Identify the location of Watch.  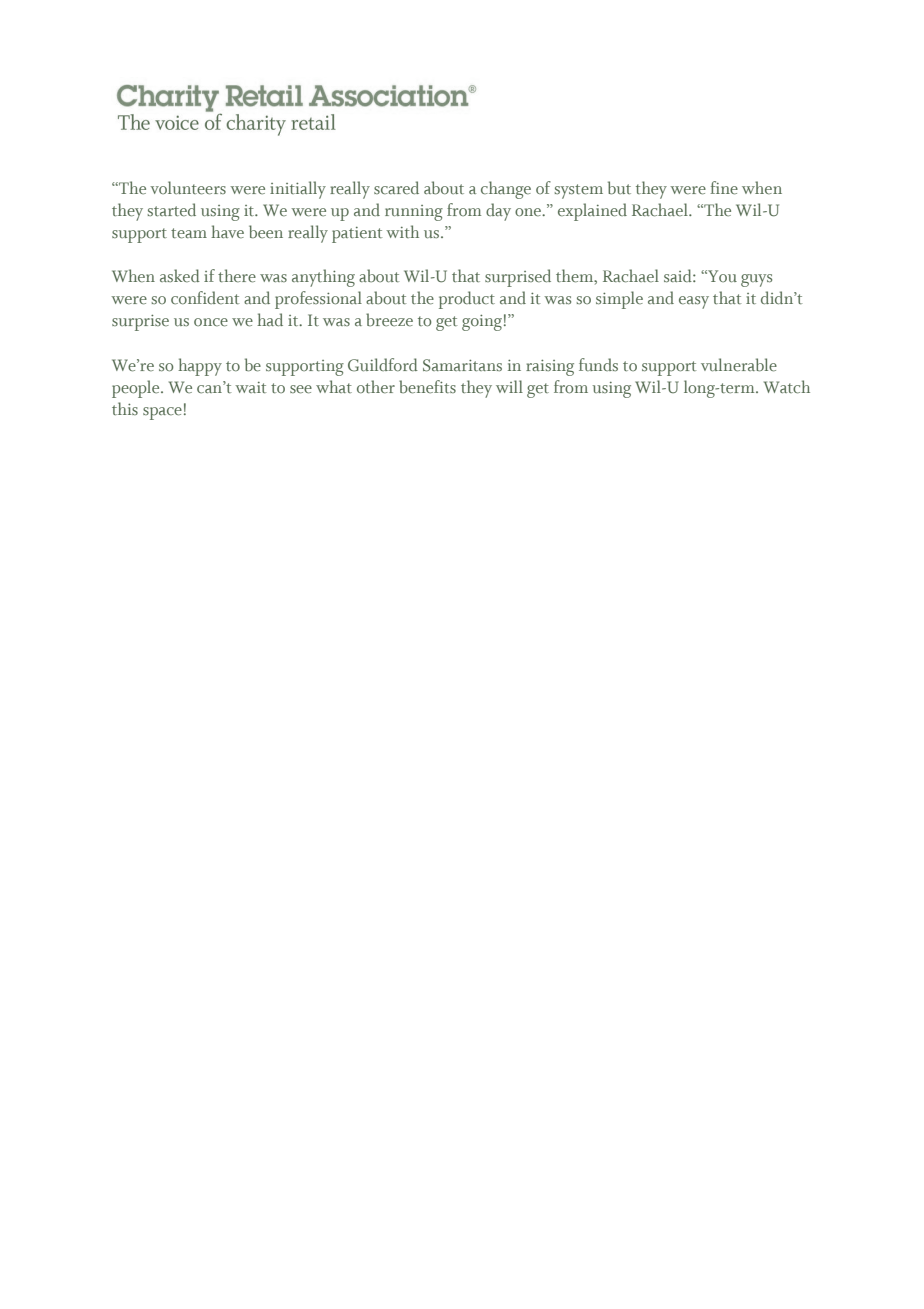
(787, 387).
